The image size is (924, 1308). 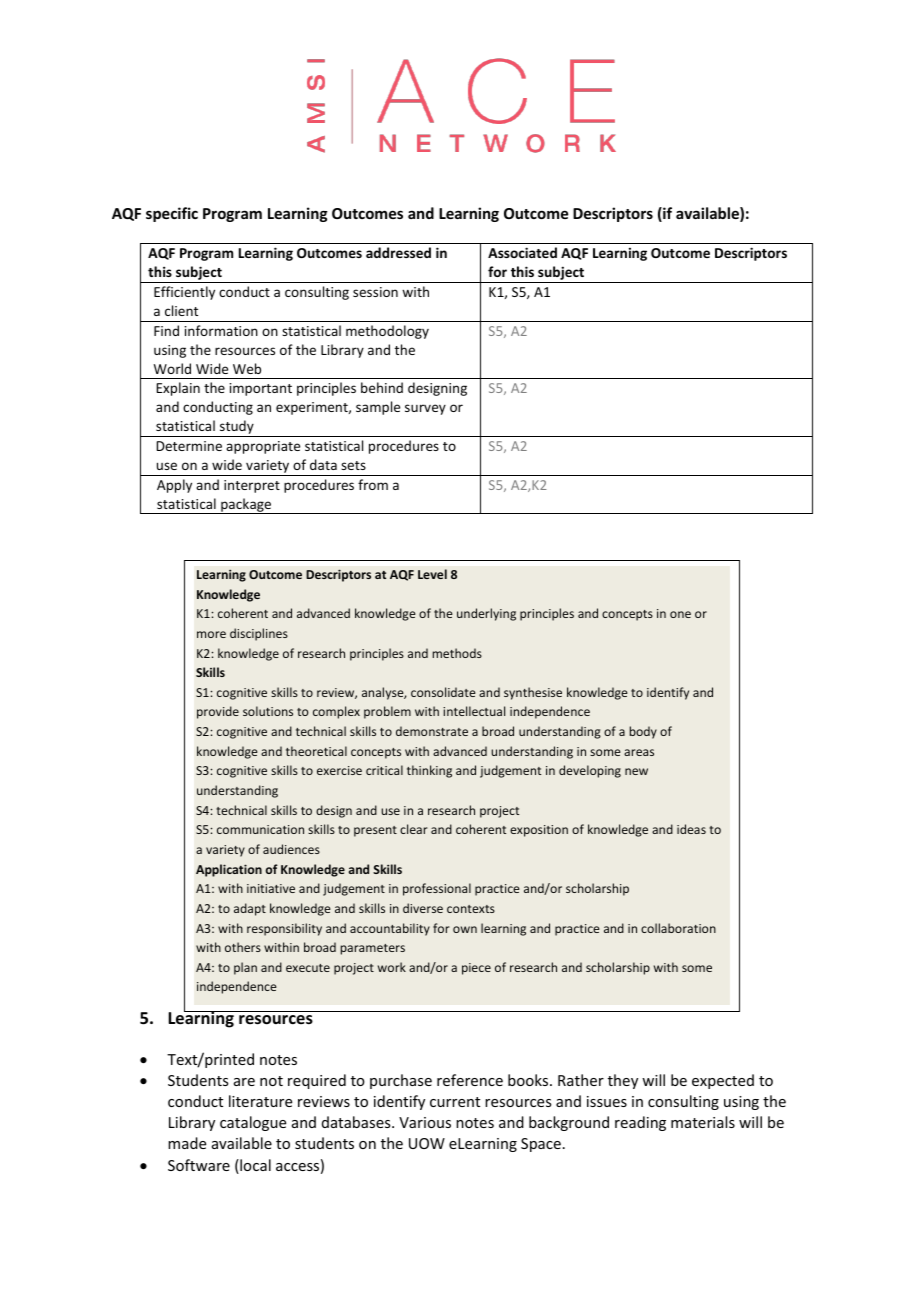 I want to click on Various, so click(x=425, y=1122).
